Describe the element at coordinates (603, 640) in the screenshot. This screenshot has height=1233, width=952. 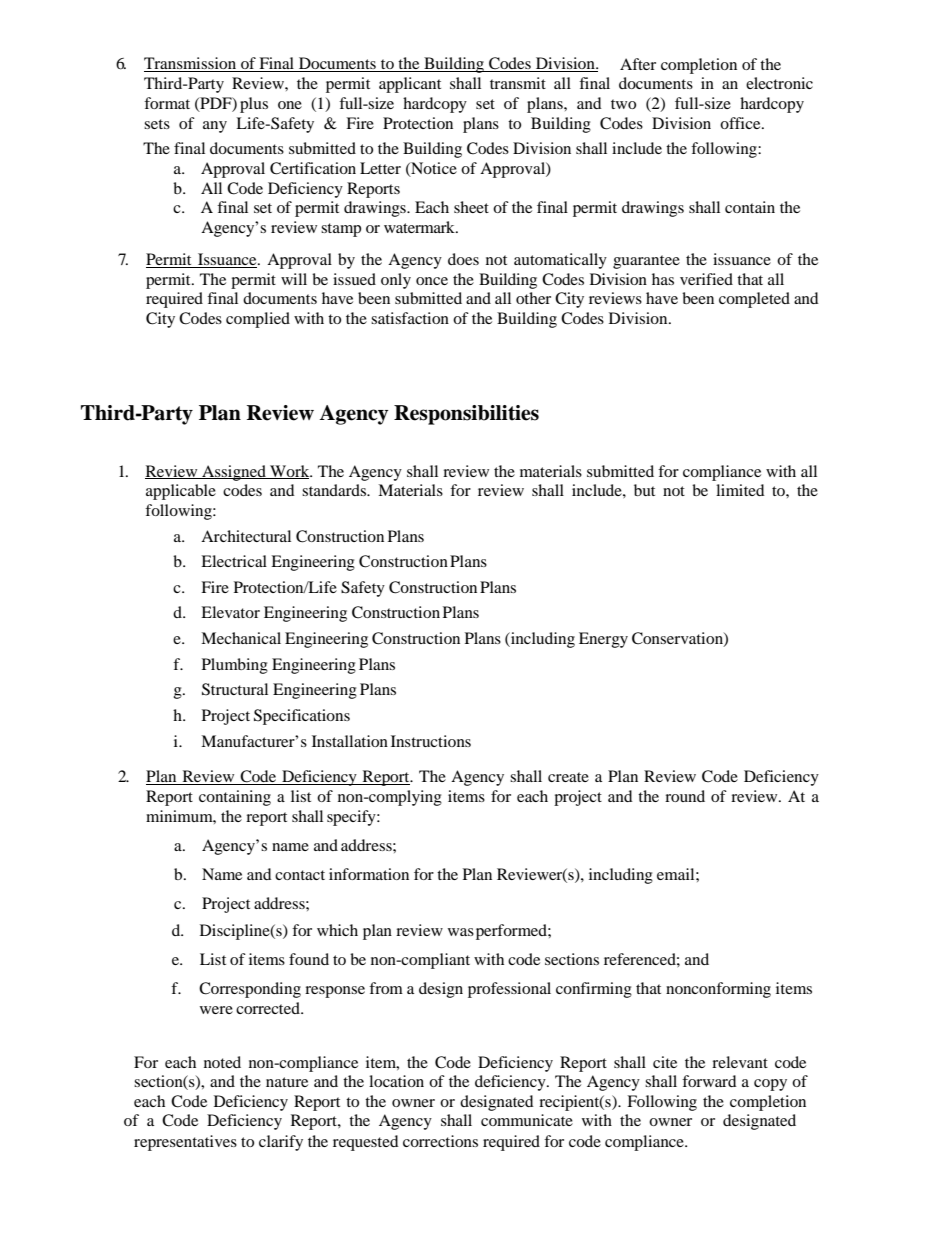
I see `Energy` at that location.
